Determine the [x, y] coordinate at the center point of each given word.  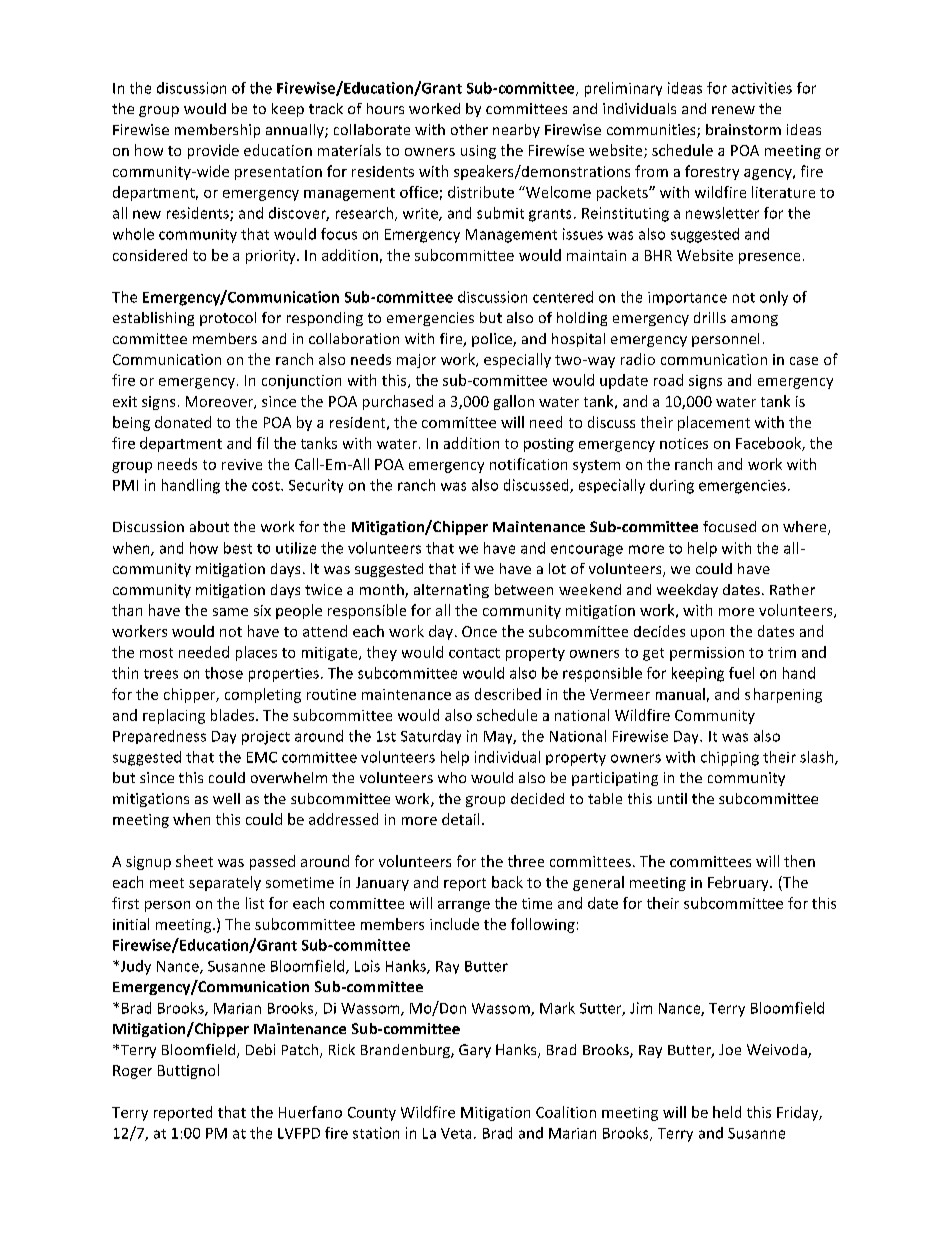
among [754, 320]
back [507, 882]
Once [479, 631]
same [230, 612]
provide [213, 151]
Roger [132, 1072]
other [469, 129]
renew [733, 110]
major [416, 361]
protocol [228, 319]
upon [707, 634]
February [739, 883]
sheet [194, 861]
